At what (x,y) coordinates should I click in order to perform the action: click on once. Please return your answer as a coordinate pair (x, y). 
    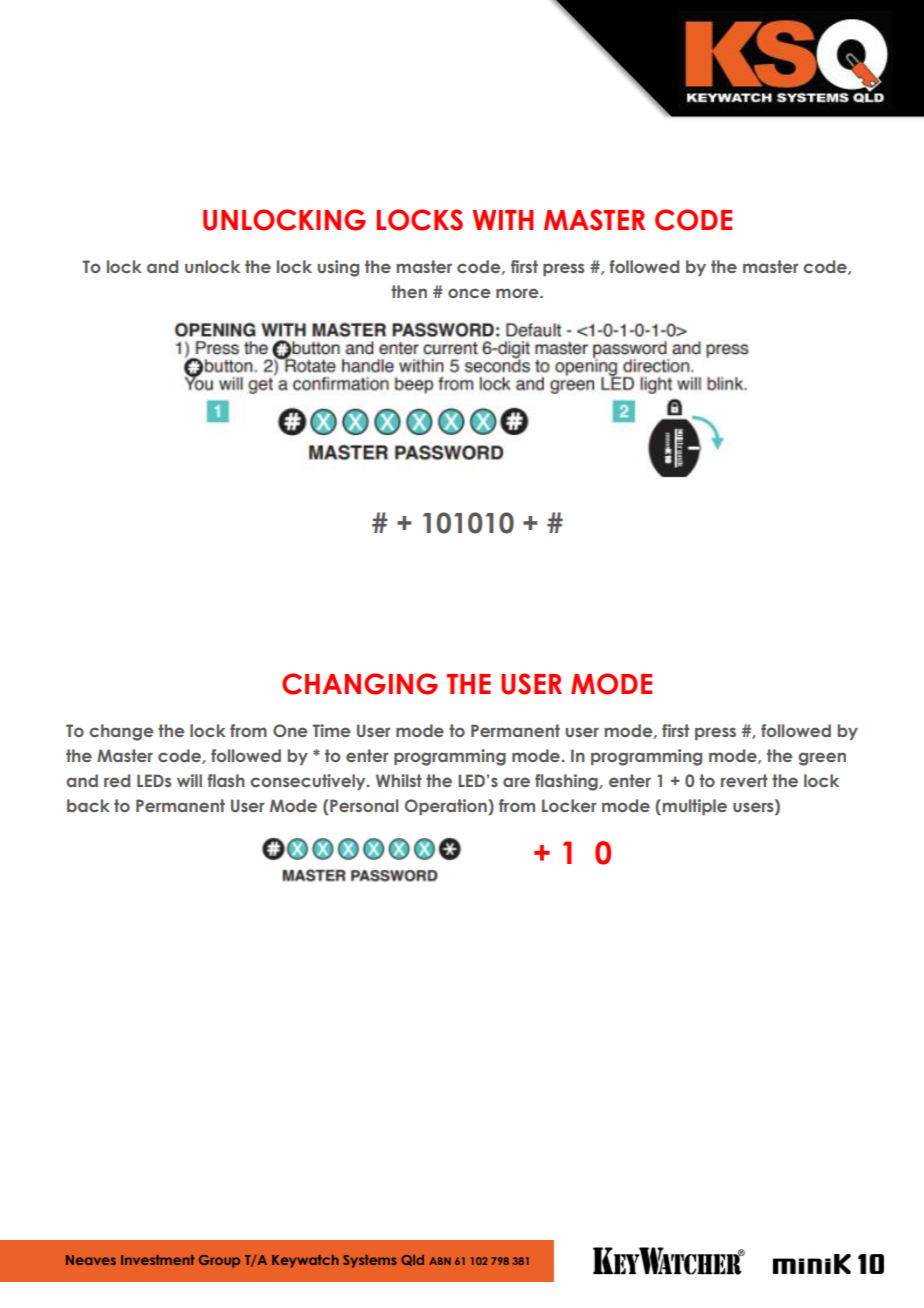
    Looking at the image, I should click on (469, 293).
